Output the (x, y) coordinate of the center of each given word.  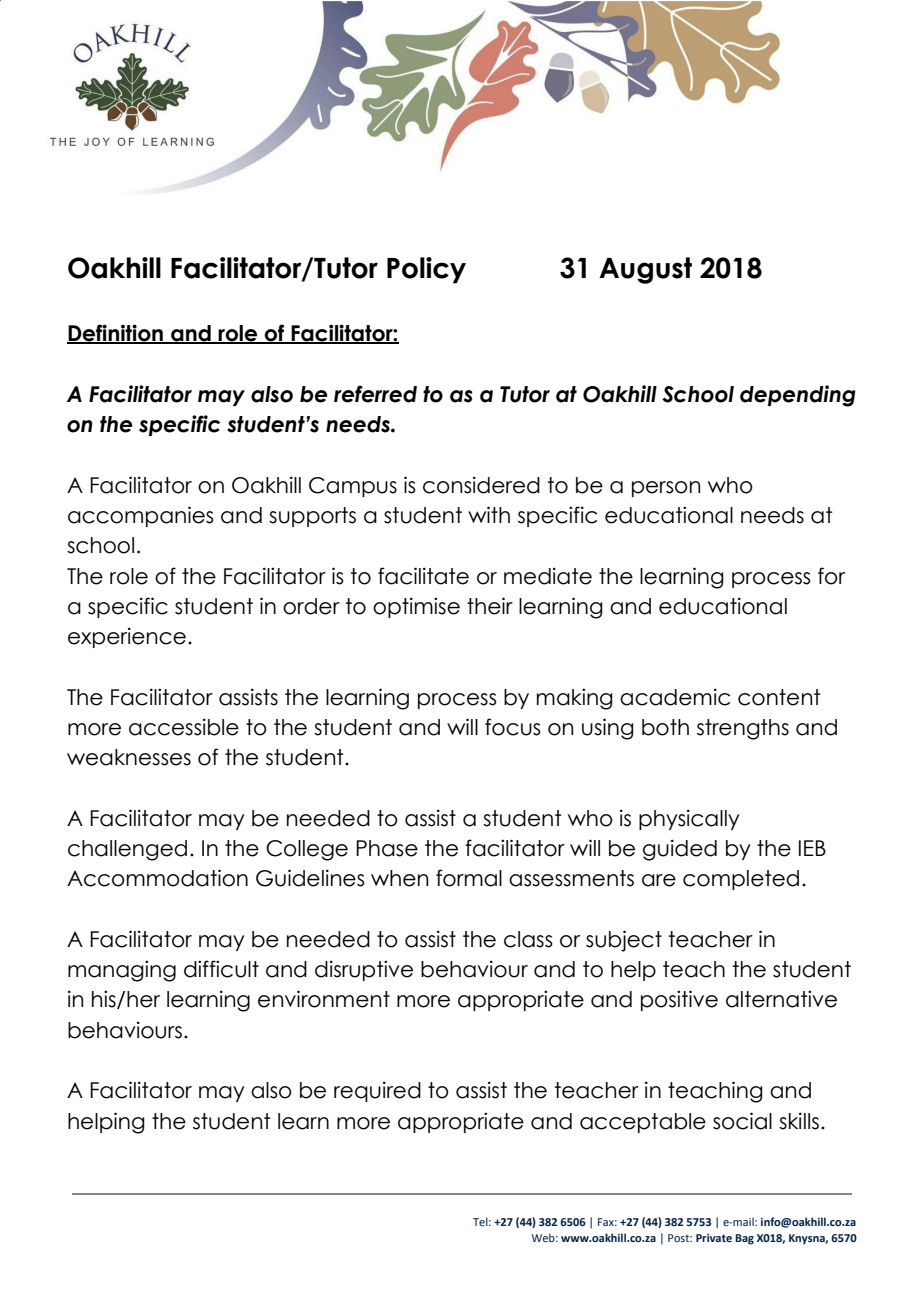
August (645, 270)
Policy (426, 270)
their (490, 606)
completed (741, 880)
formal (469, 878)
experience (127, 637)
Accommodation (157, 878)
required (377, 1091)
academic (675, 697)
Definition (116, 334)
